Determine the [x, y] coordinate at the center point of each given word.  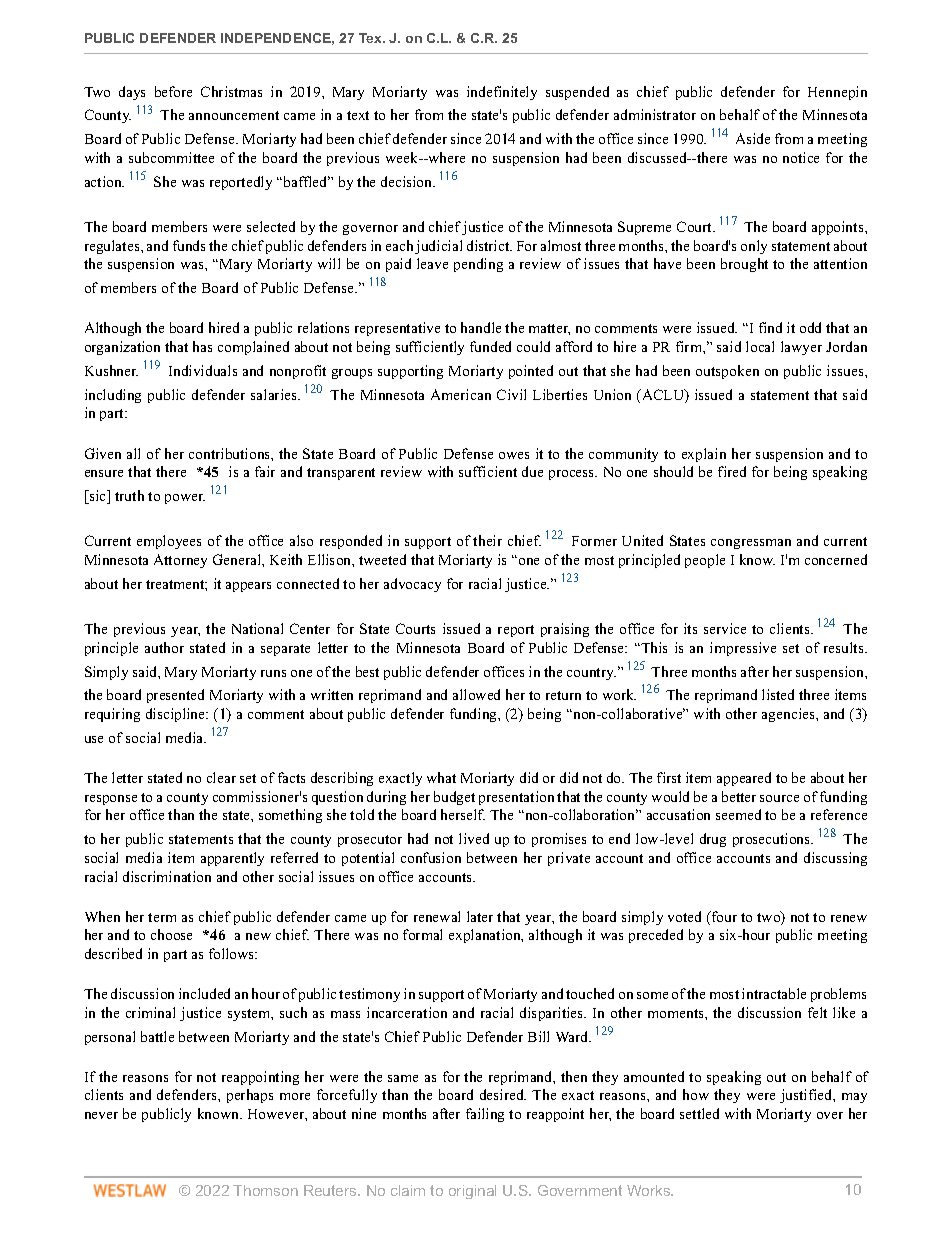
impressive [743, 649]
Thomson [265, 1190]
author [164, 647]
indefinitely [502, 93]
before [173, 91]
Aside [753, 138]
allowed [476, 694]
